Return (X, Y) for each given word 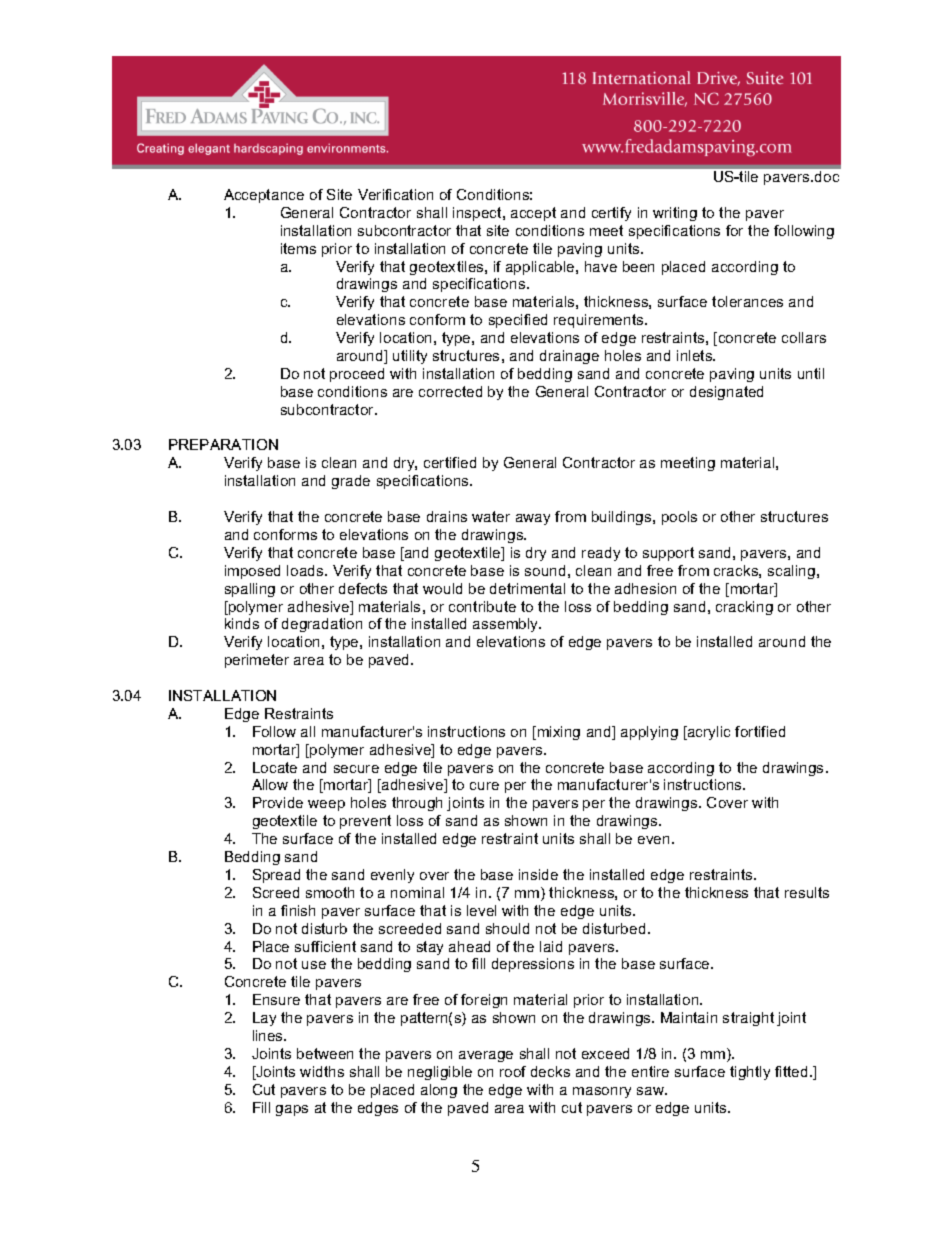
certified (450, 462)
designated (726, 393)
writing (675, 214)
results (807, 892)
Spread (276, 876)
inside (538, 874)
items (298, 248)
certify (611, 214)
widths (322, 1071)
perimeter (257, 661)
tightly (750, 1073)
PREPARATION (223, 444)
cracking (744, 608)
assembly (507, 625)
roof (513, 1071)
